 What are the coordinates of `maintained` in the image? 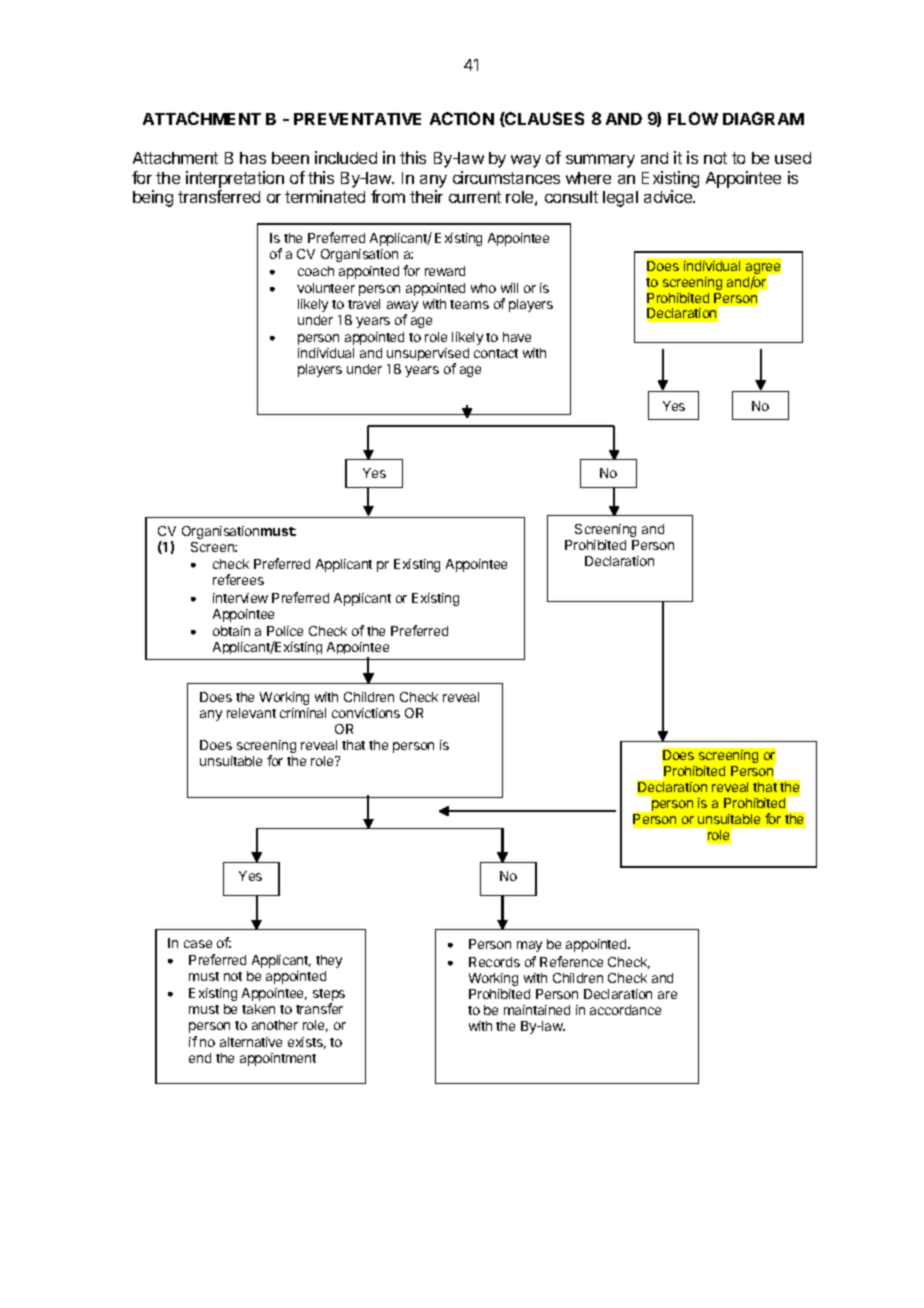 It's located at (537, 1010).
